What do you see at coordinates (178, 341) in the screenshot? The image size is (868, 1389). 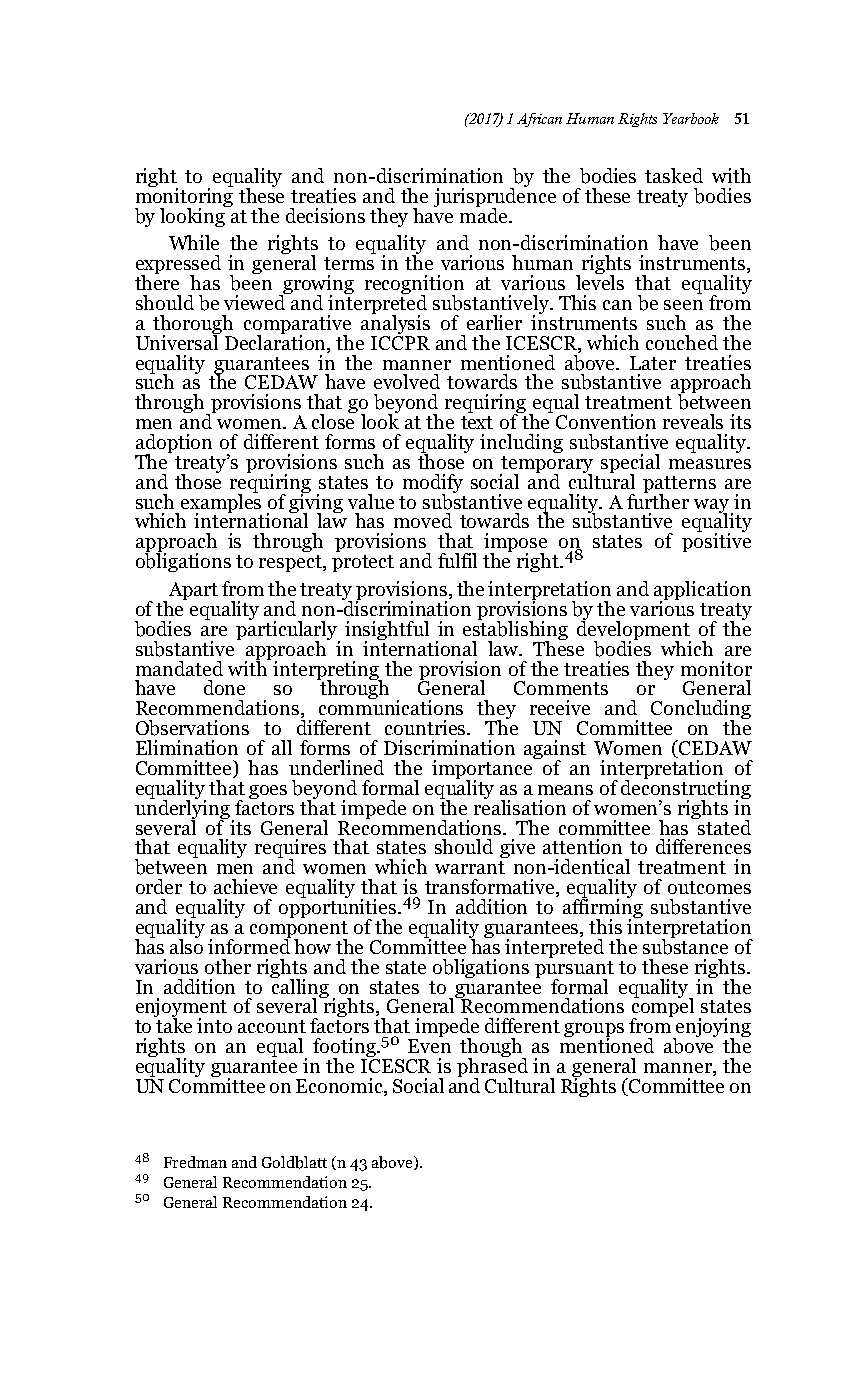 I see `Universal` at bounding box center [178, 341].
